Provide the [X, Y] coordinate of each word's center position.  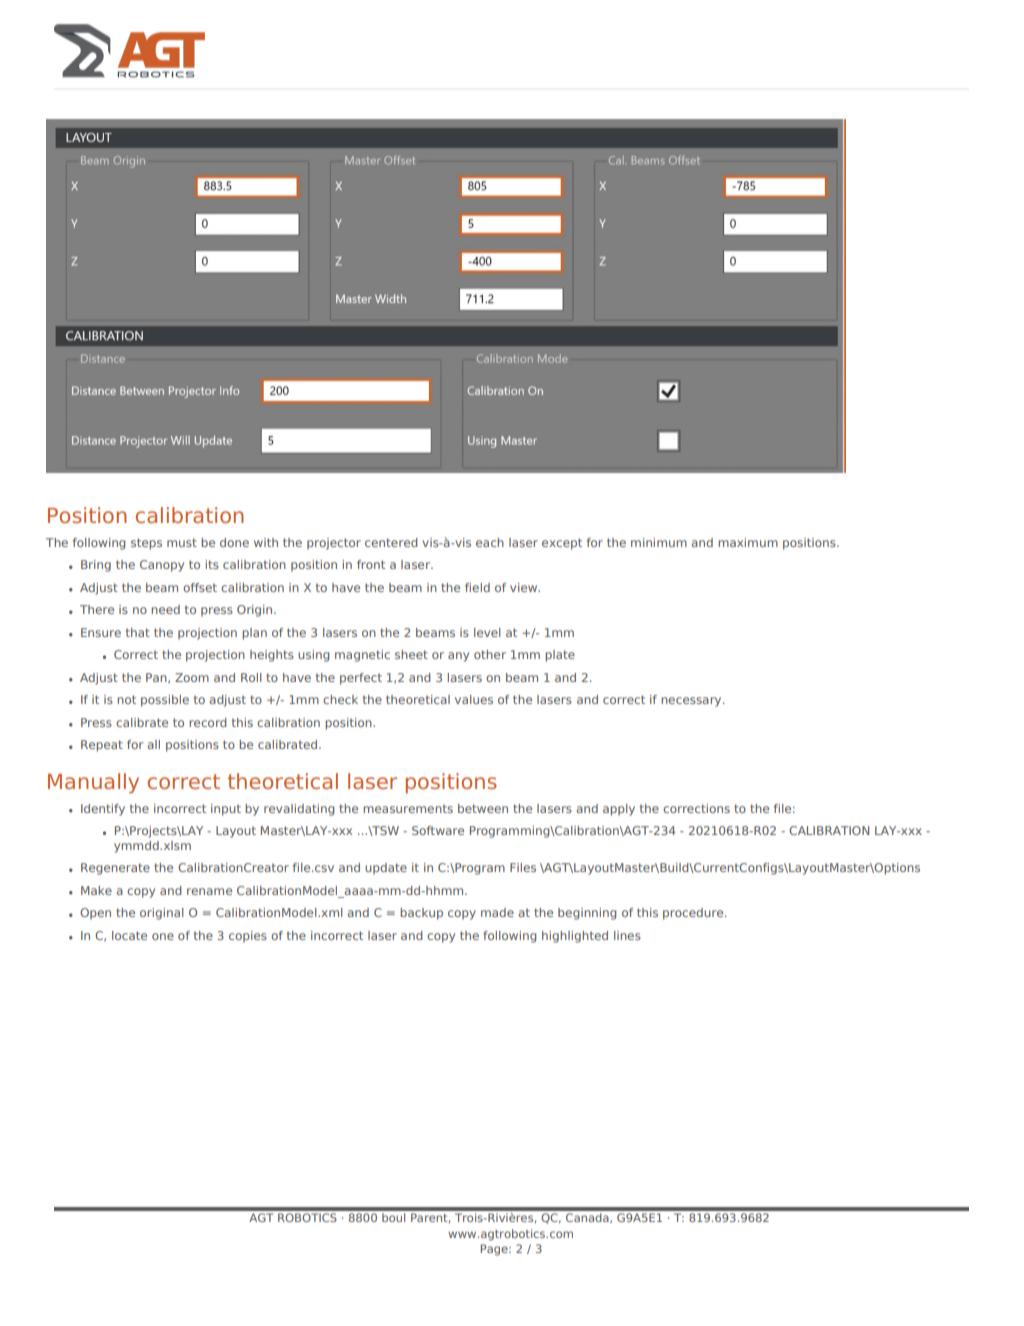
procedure [694, 914]
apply [619, 810]
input [226, 810]
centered [391, 542]
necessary [692, 702]
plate [560, 656]
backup [421, 914]
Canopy [162, 566]
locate [129, 935]
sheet [411, 654]
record [208, 722]
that [138, 632]
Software [438, 830]
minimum [659, 542]
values [474, 699]
